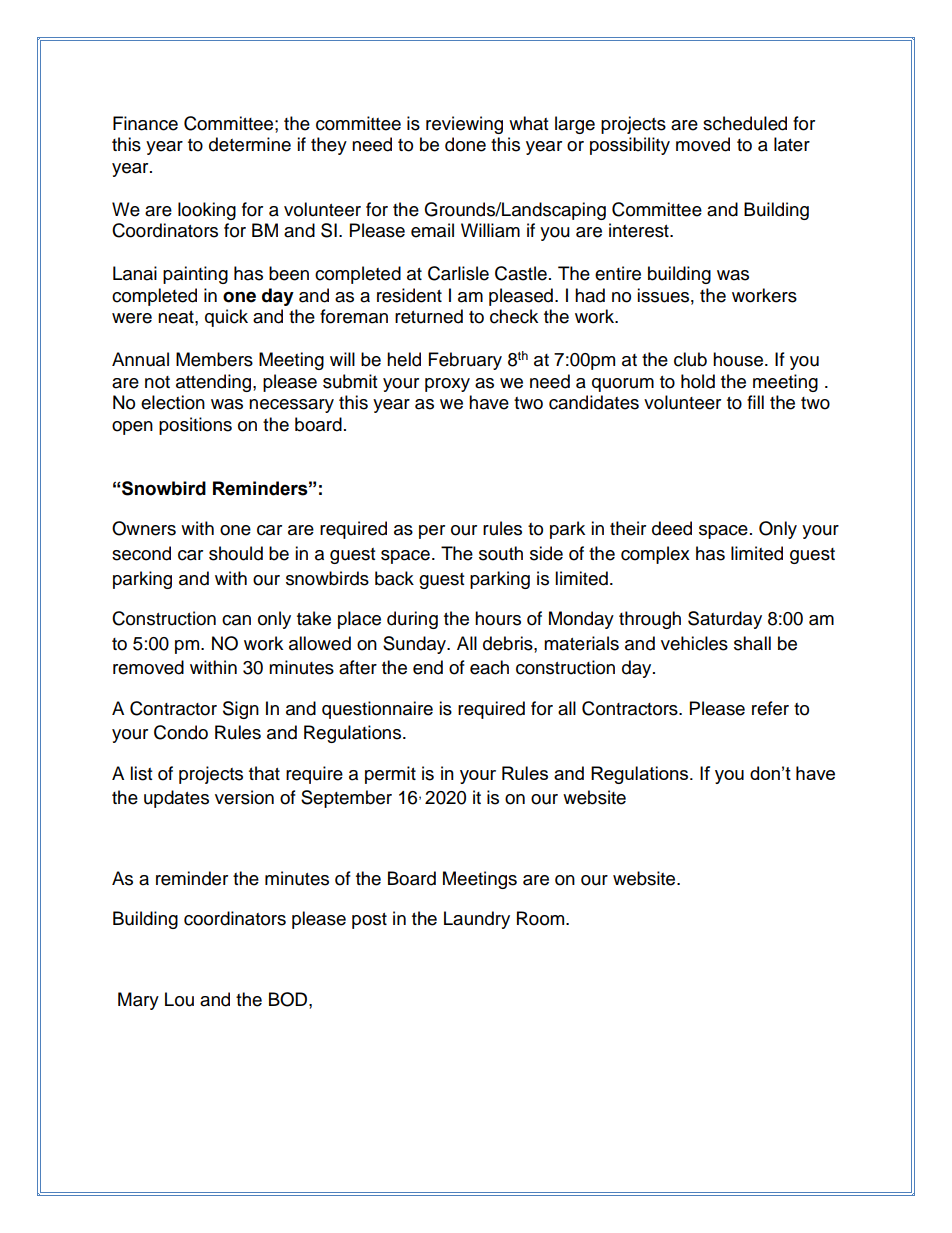 The height and width of the image is (1233, 952). Describe the element at coordinates (755, 402) in the image. I see `fill` at that location.
